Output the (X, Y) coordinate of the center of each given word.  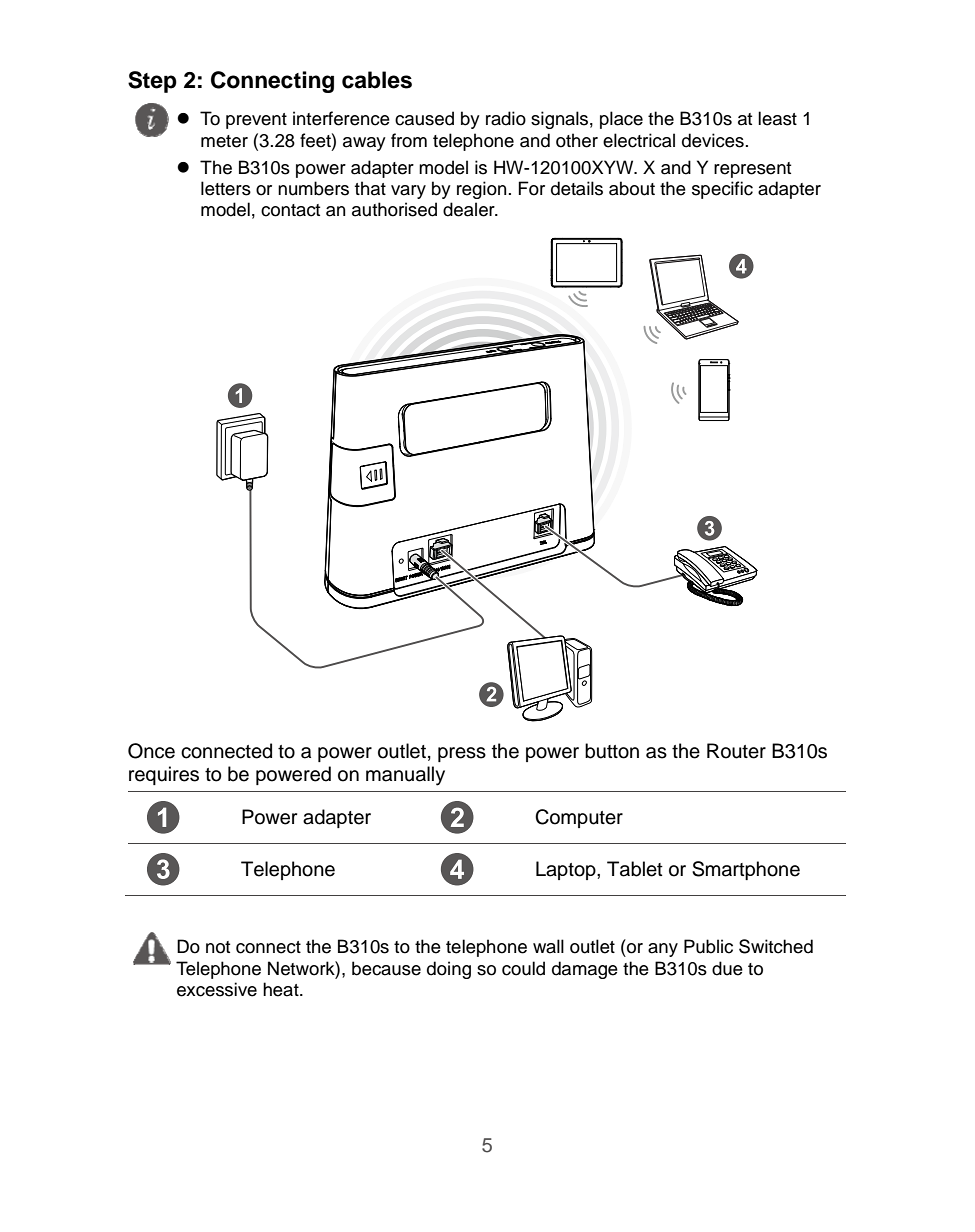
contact (290, 210)
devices (713, 140)
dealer (470, 209)
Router (736, 751)
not (218, 947)
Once (151, 751)
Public (708, 946)
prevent (256, 121)
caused (424, 118)
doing (449, 970)
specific (722, 190)
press (462, 754)
